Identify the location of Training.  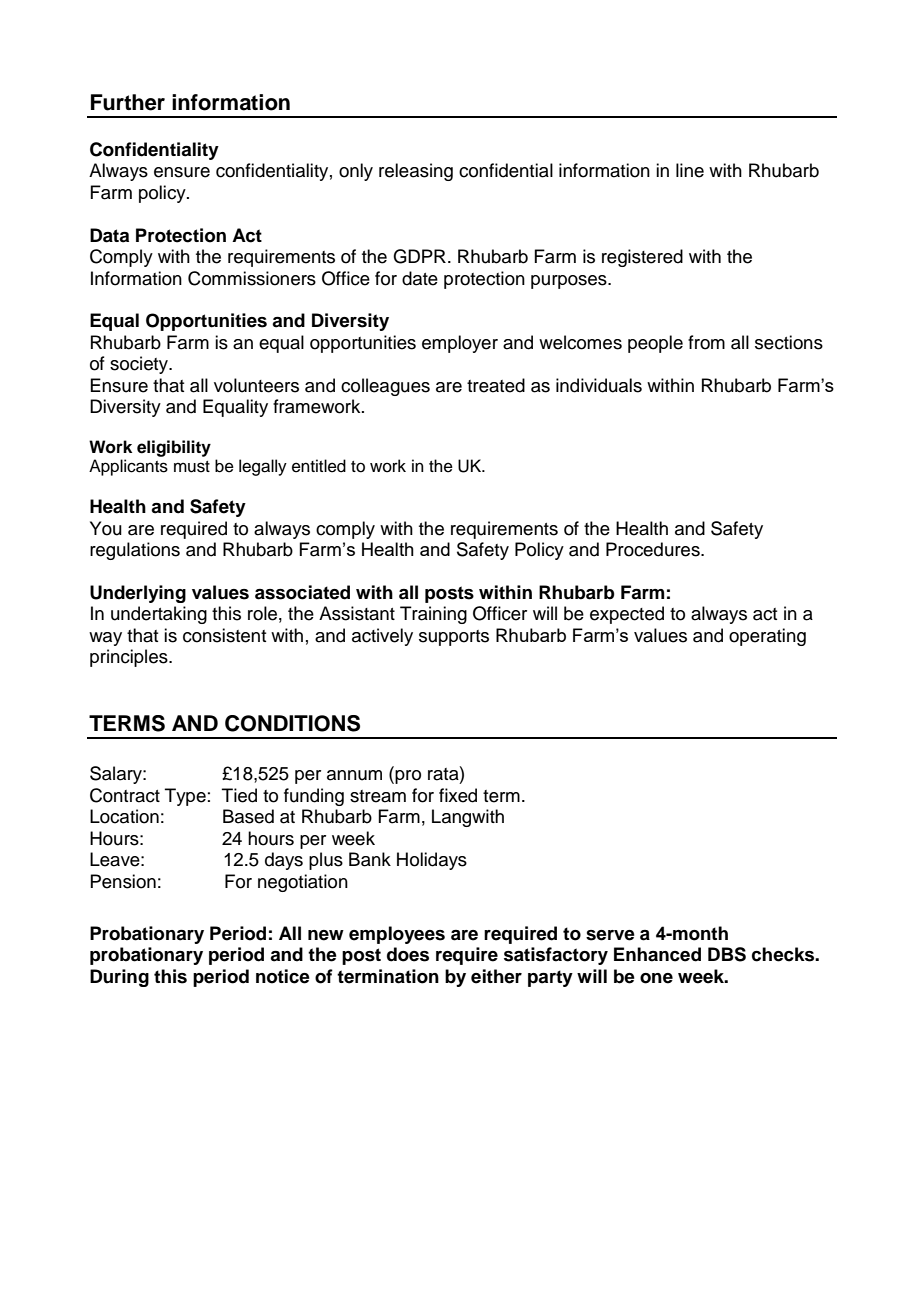
(433, 615).
